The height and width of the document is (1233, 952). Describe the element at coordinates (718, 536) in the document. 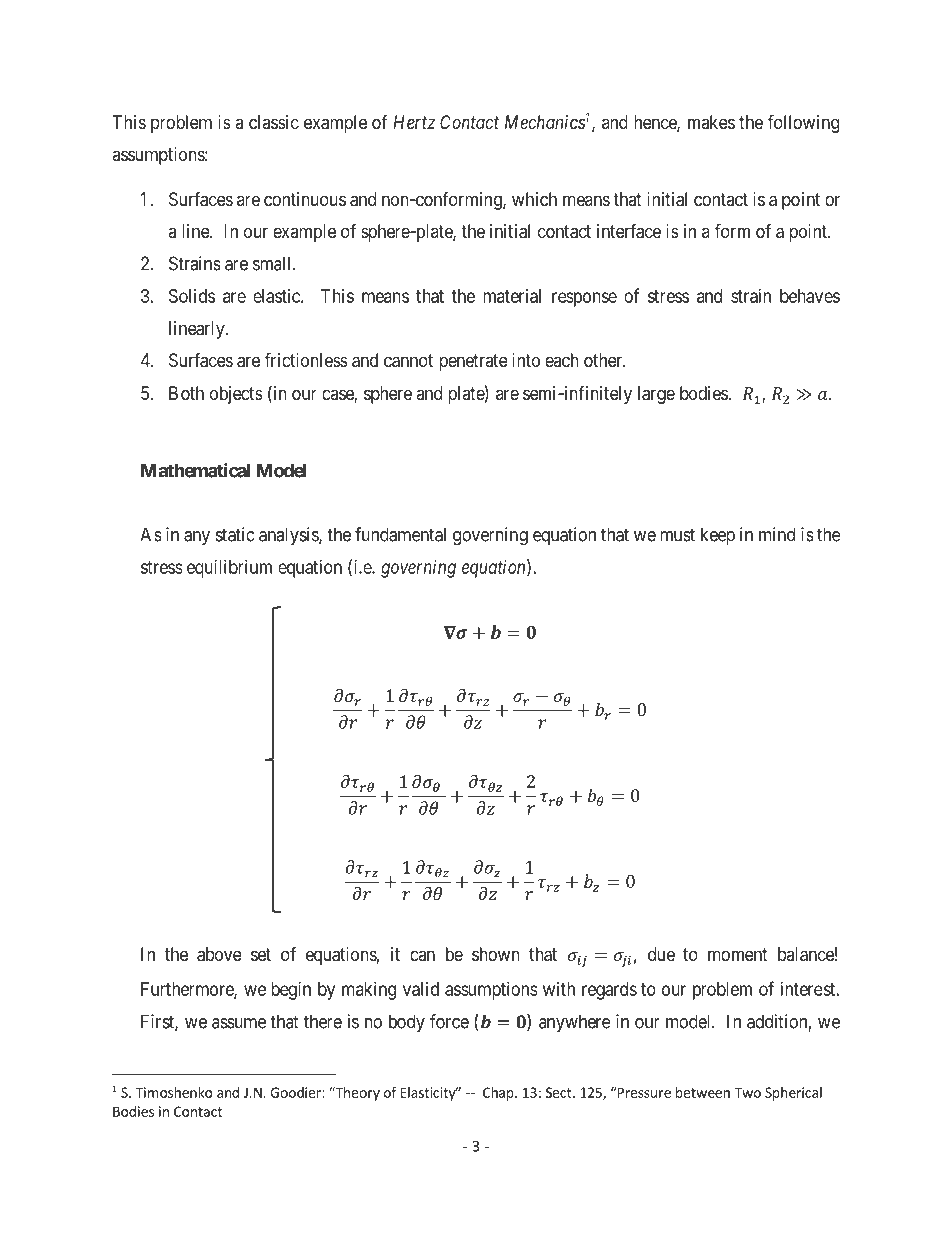

I see `keep` at that location.
